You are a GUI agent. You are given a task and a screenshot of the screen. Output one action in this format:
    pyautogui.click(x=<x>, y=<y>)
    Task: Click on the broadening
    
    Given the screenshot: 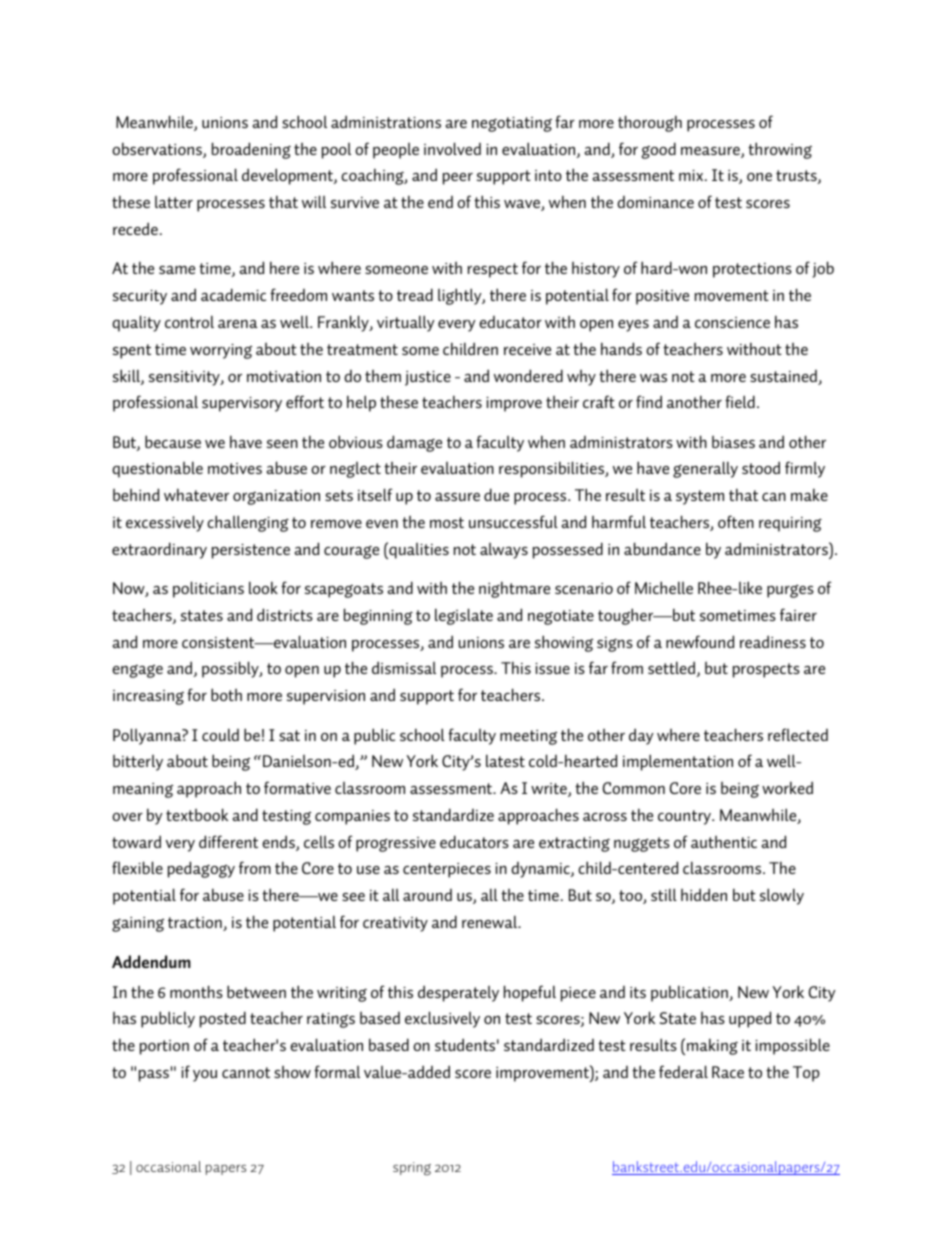 What is the action you would take?
    pyautogui.click(x=251, y=150)
